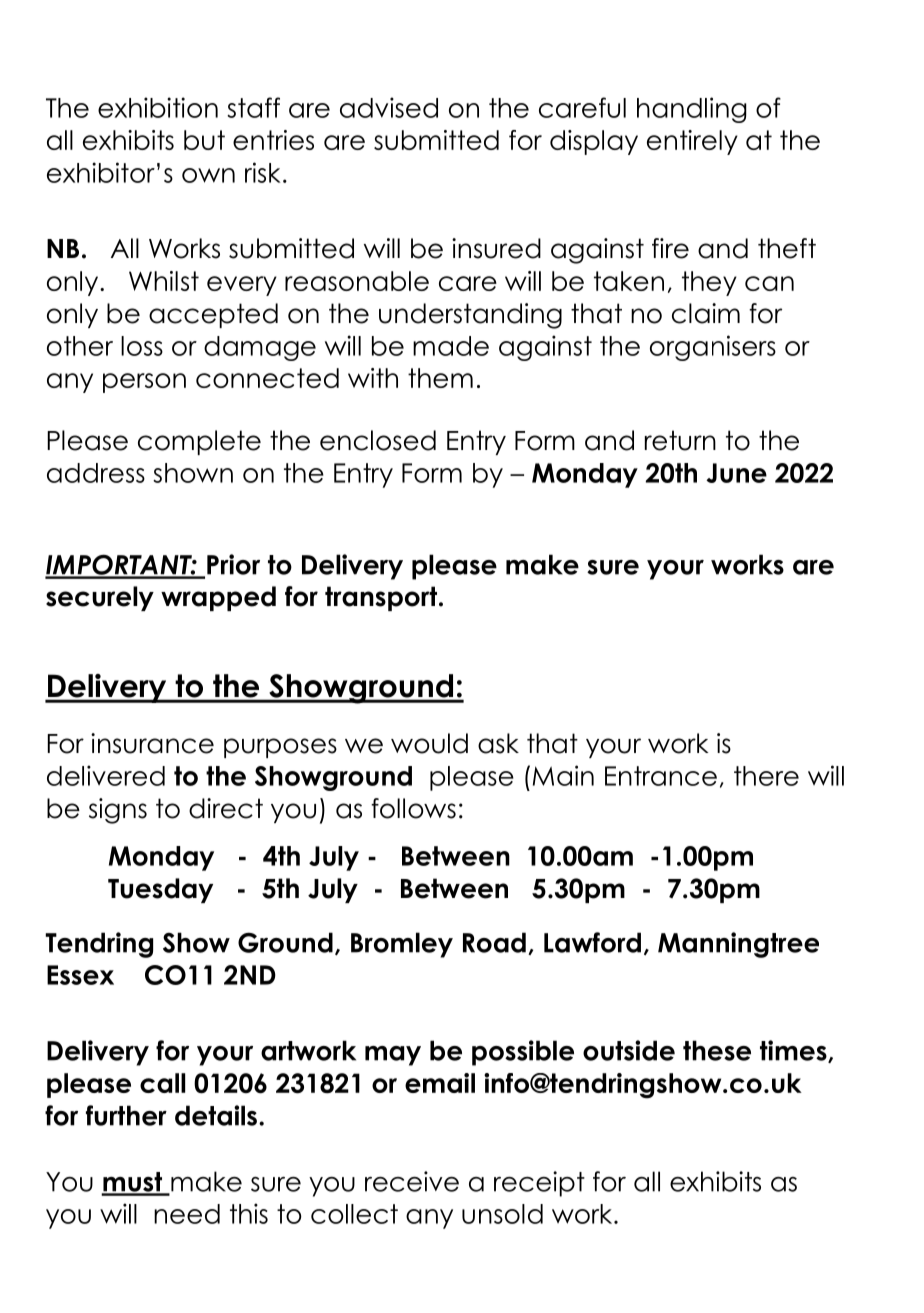 Image resolution: width=924 pixels, height=1313 pixels. What do you see at coordinates (713, 348) in the screenshot?
I see `organisers` at bounding box center [713, 348].
